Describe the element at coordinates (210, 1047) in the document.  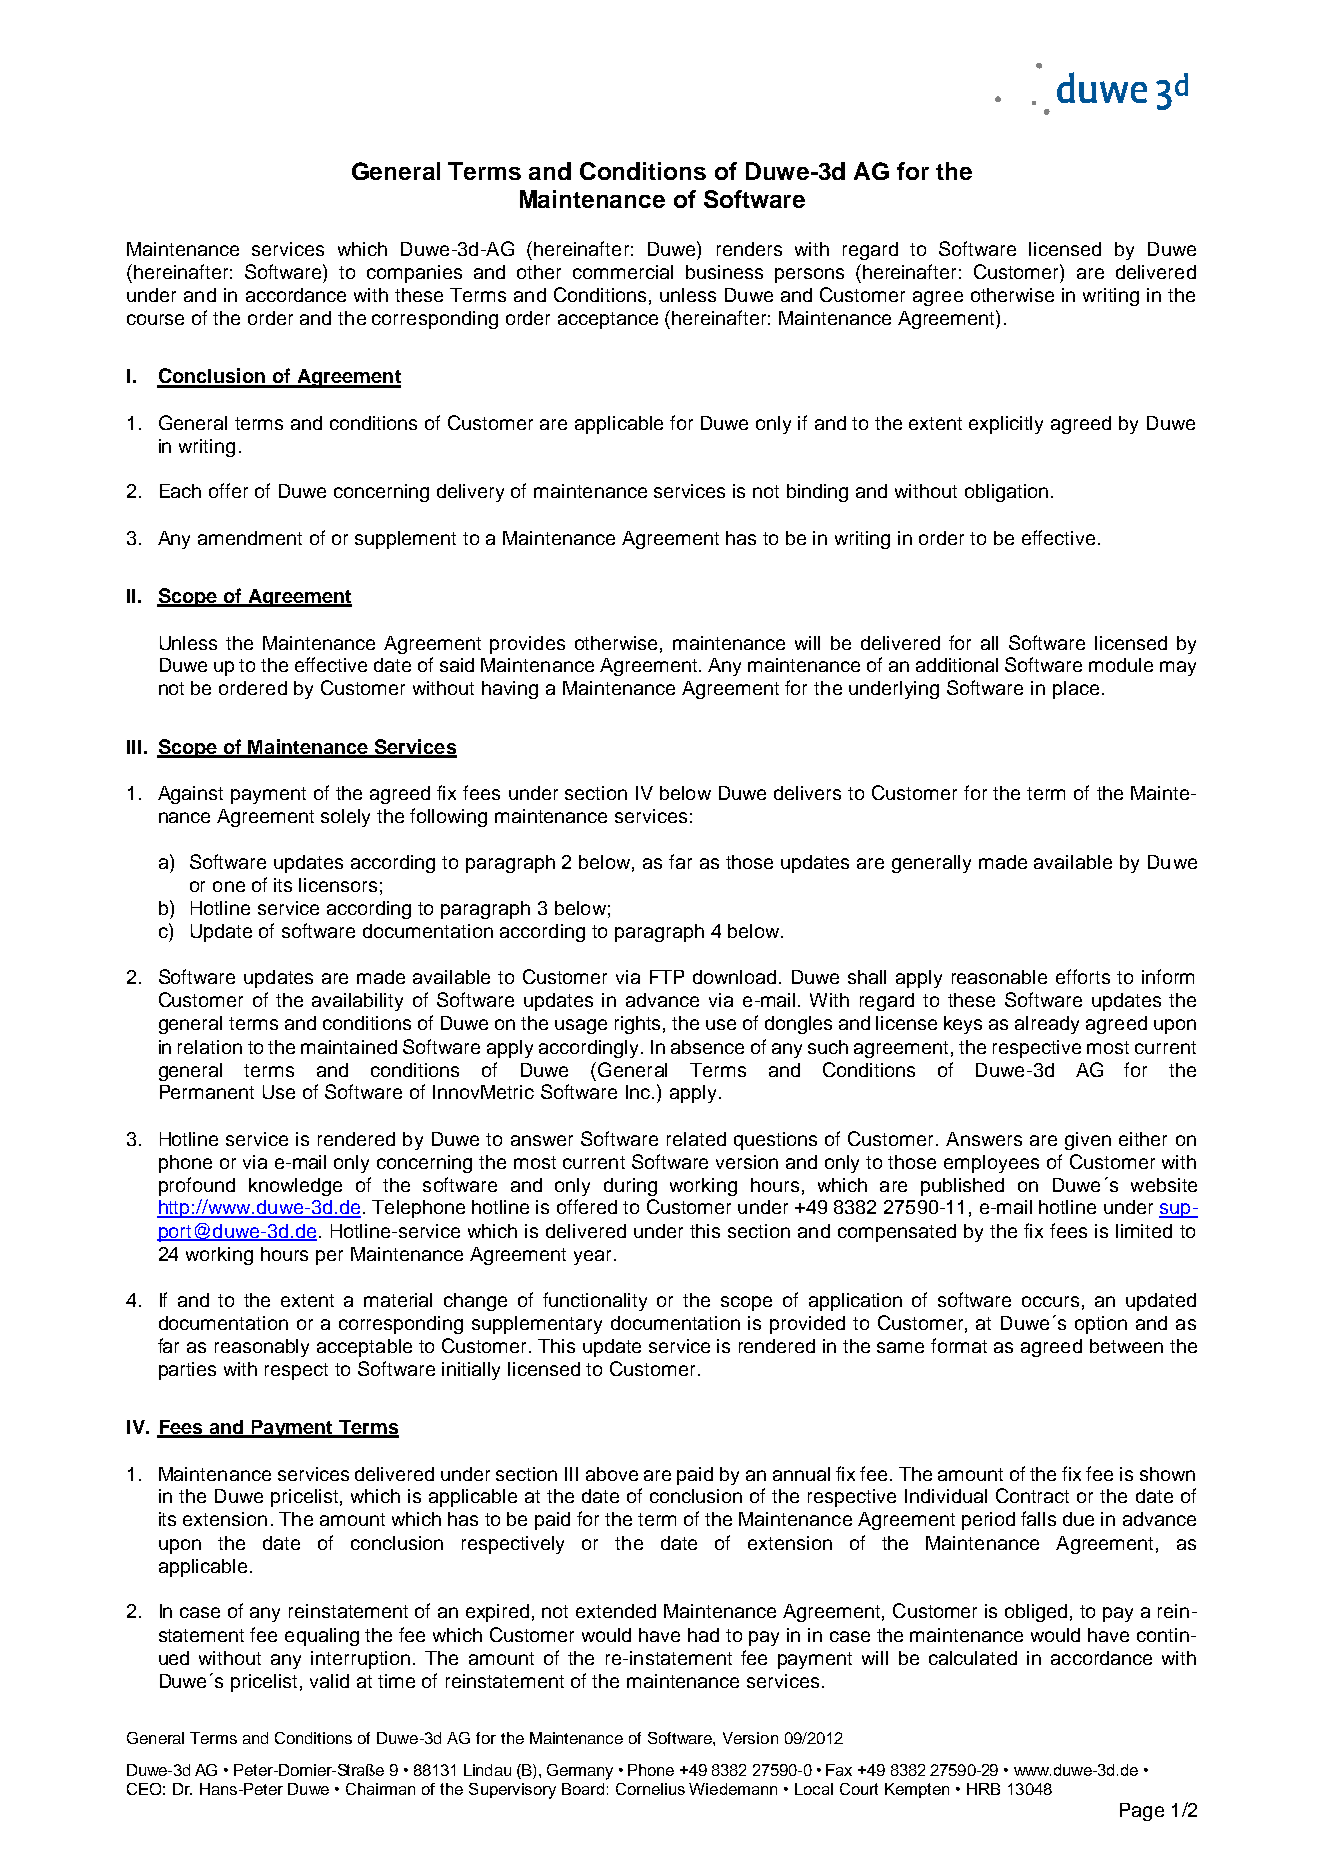
I see `relation` at that location.
